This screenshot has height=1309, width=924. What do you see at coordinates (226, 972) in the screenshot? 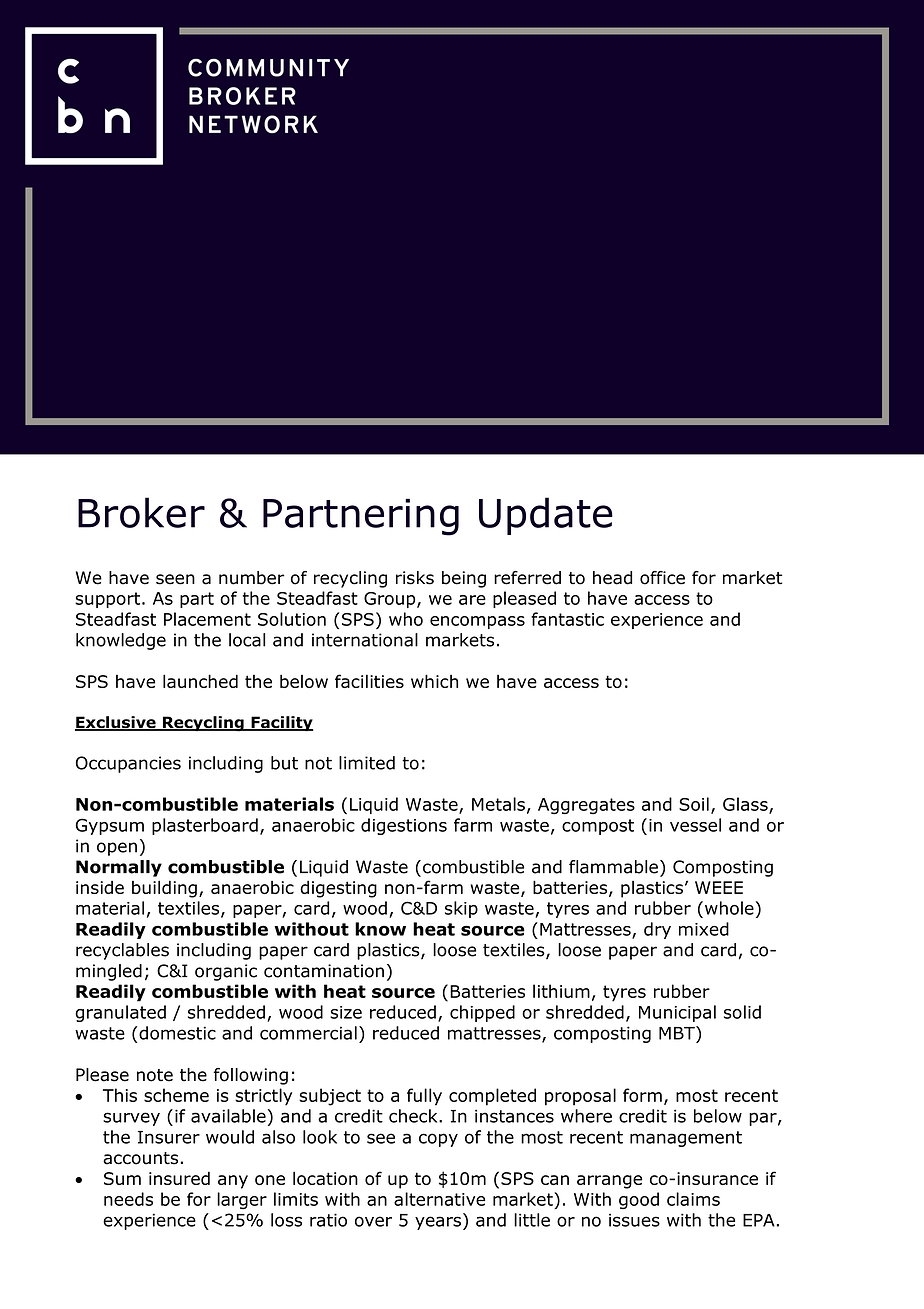
I see `organic` at bounding box center [226, 972].
